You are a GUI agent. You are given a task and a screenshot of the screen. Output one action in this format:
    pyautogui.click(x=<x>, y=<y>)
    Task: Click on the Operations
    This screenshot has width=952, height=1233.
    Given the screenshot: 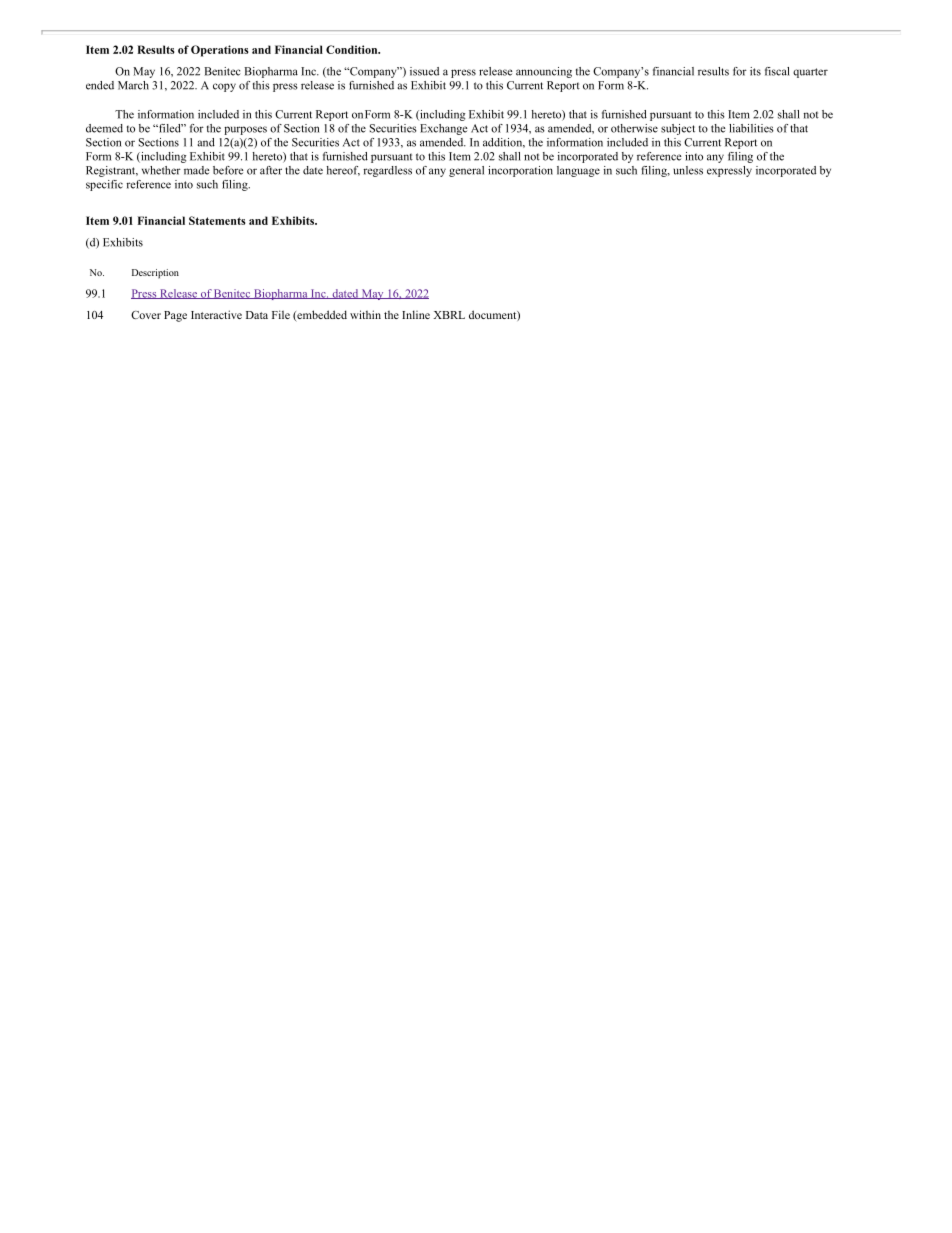 What is the action you would take?
    pyautogui.click(x=219, y=51)
